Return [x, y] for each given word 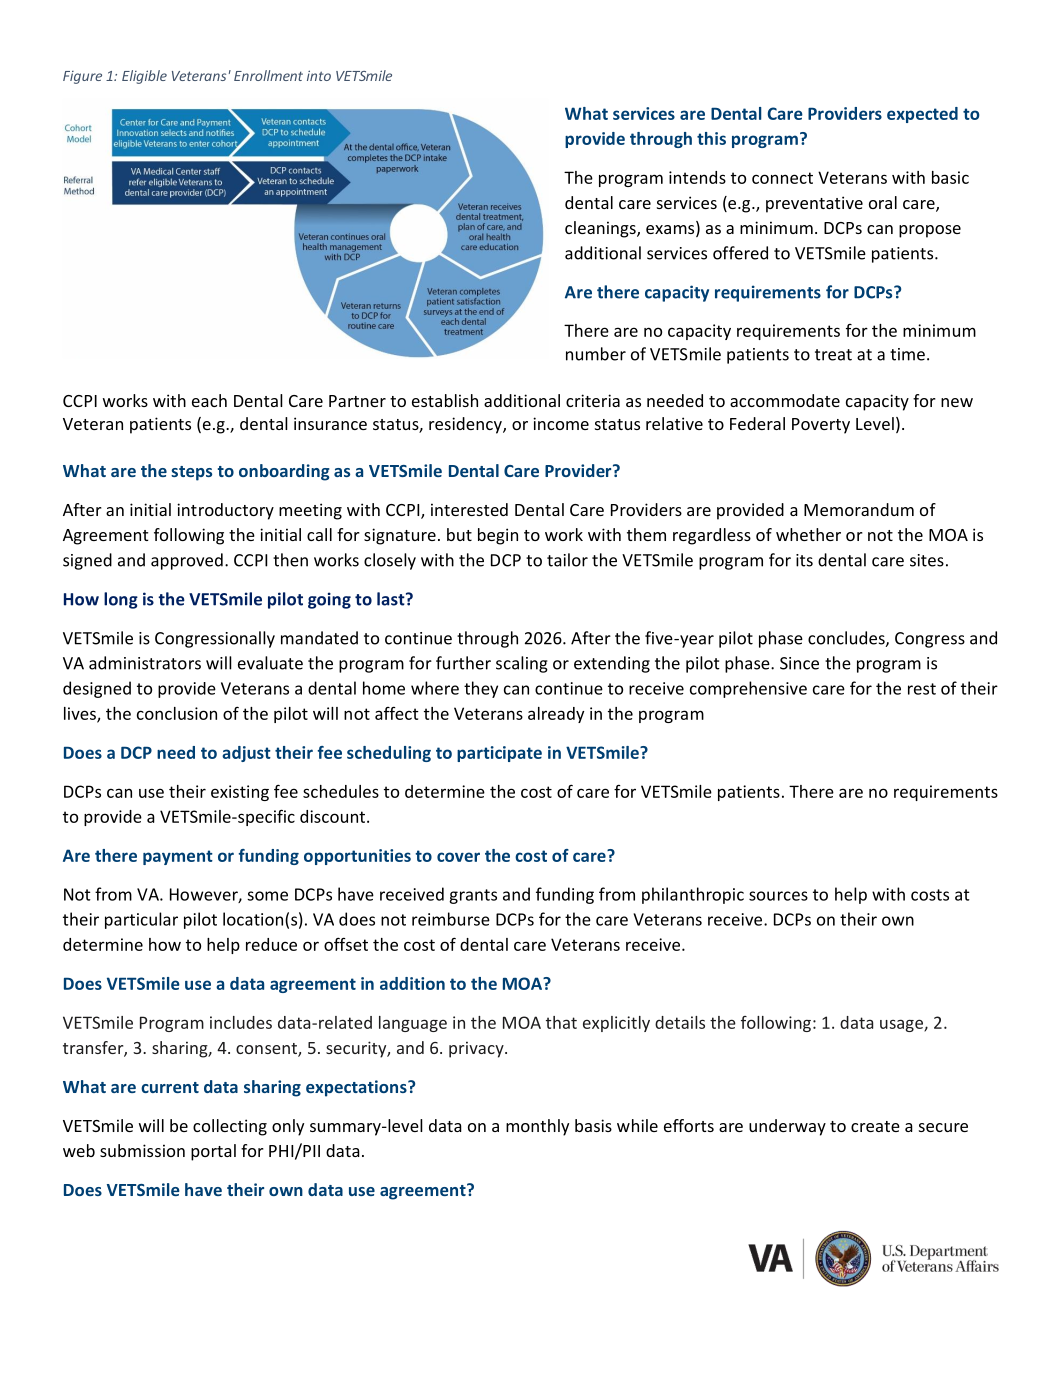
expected [922, 115]
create [875, 1126]
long [121, 600]
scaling [522, 664]
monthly [537, 1127]
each [209, 400]
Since [799, 663]
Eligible [144, 77]
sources [778, 896]
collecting [230, 1127]
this [711, 138]
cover [458, 857]
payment [178, 857]
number [596, 354]
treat [833, 355]
